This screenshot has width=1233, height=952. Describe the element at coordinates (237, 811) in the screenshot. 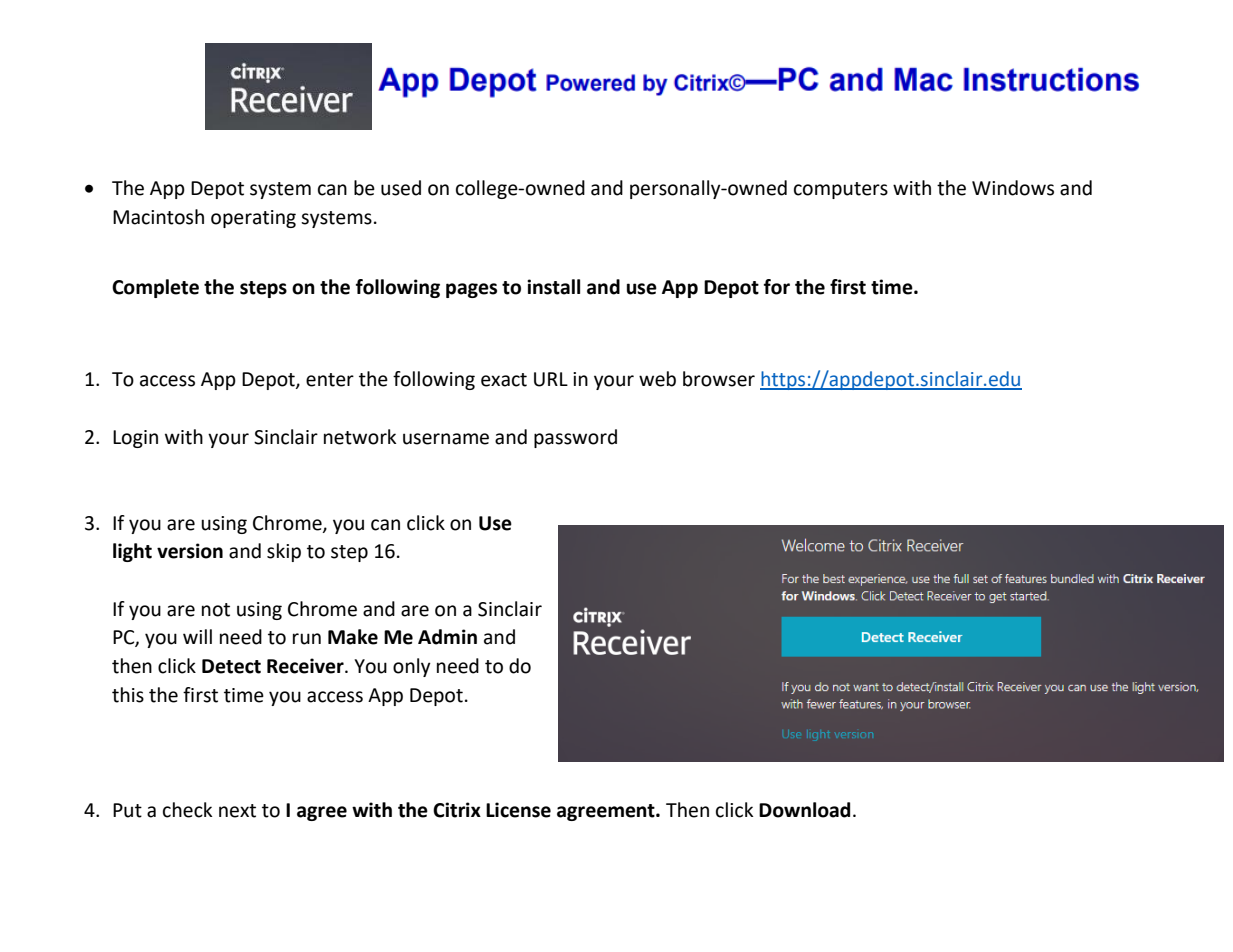

I see `next` at that location.
